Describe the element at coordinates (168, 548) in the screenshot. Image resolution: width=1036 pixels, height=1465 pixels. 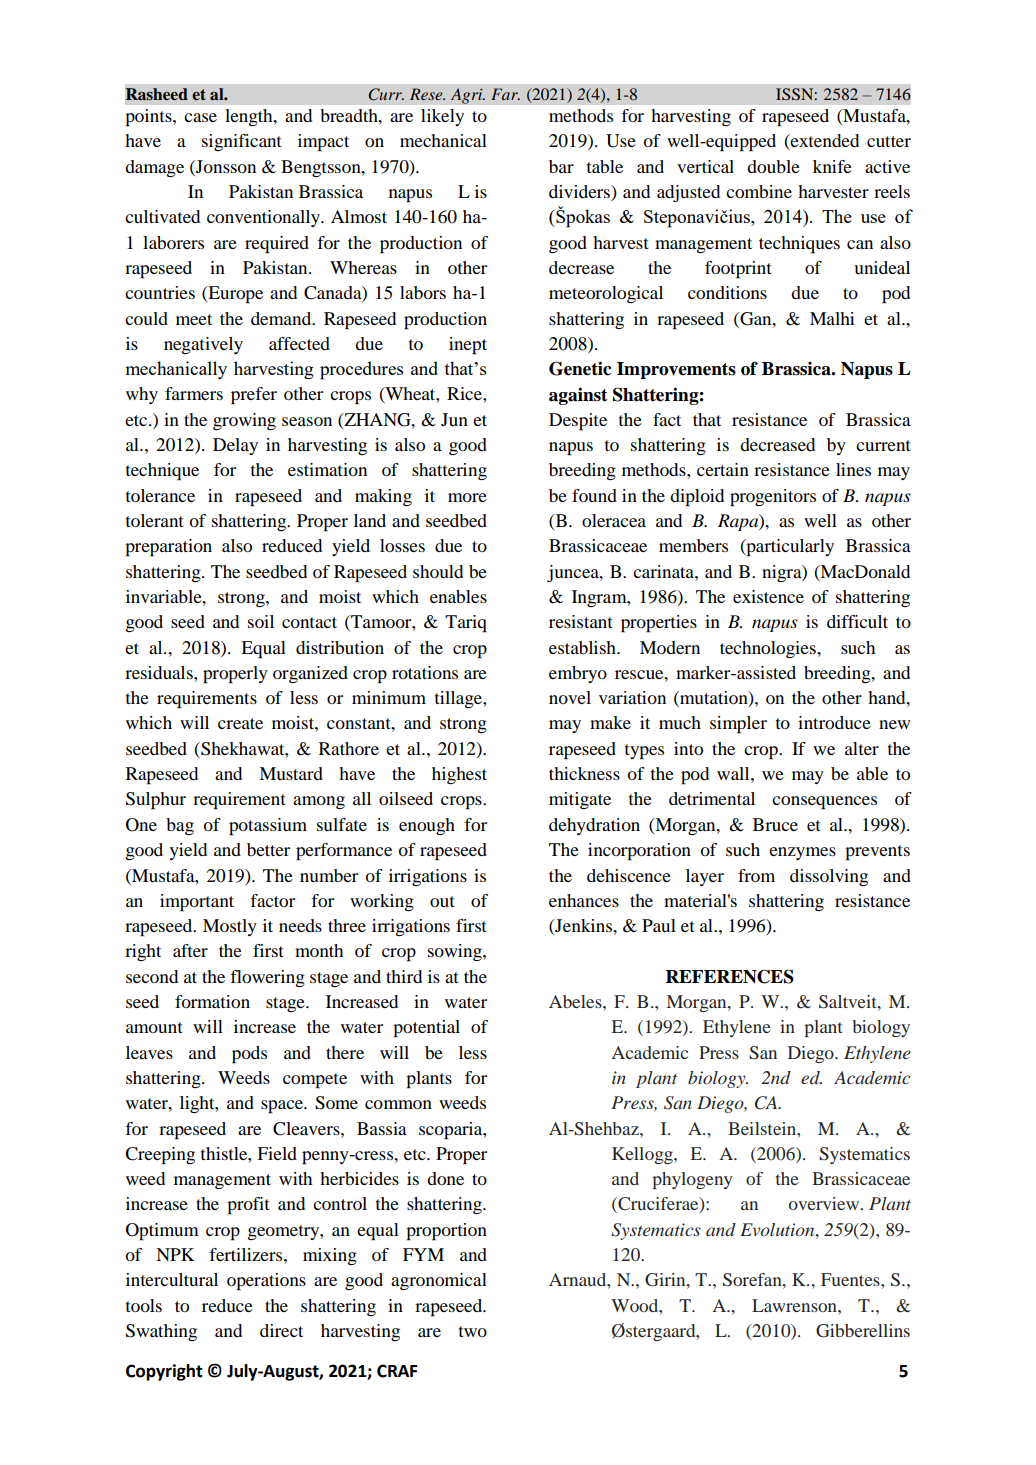
I see `preparation` at that location.
